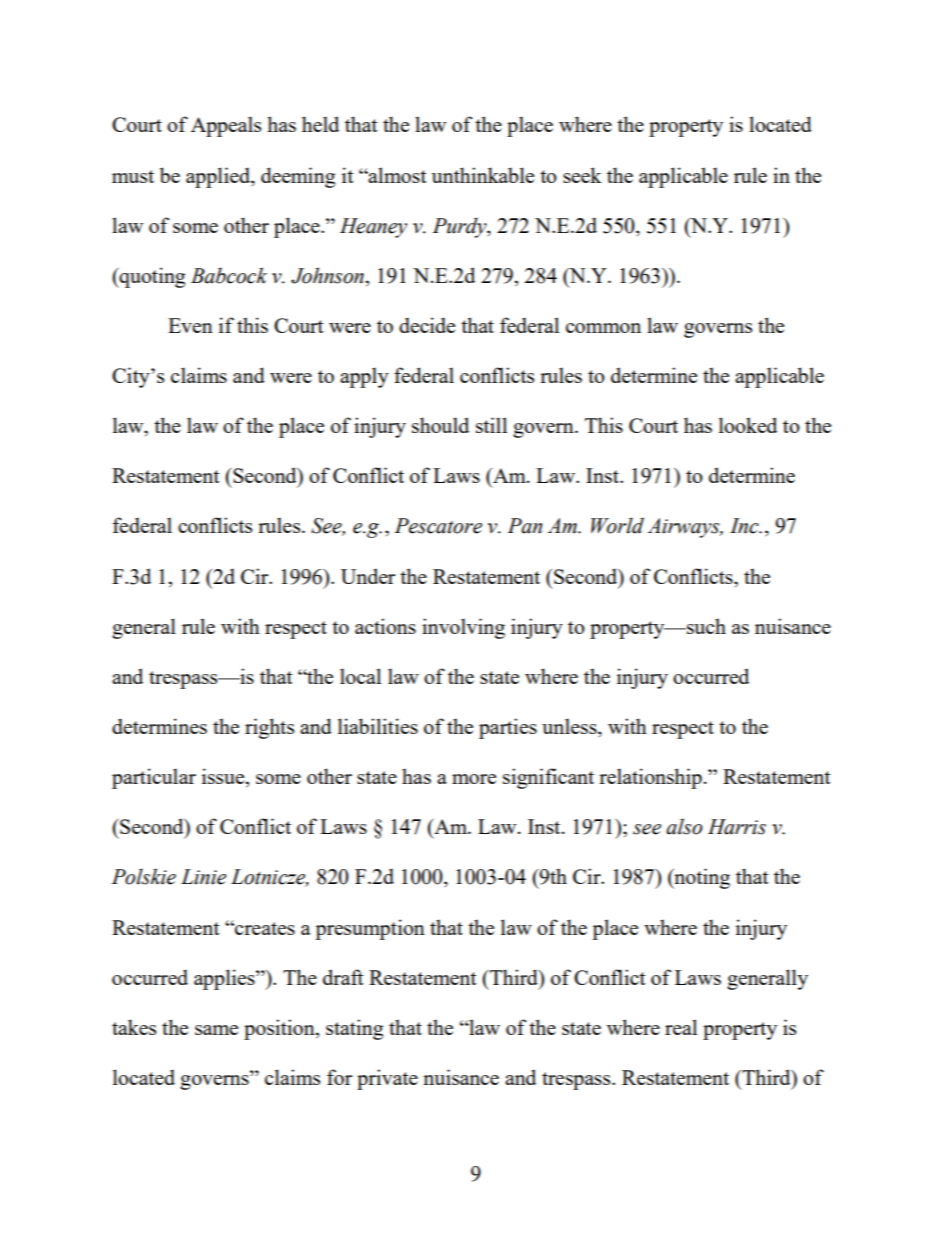 Image resolution: width=952 pixels, height=1233 pixels. What do you see at coordinates (650, 778) in the screenshot?
I see `relationship` at bounding box center [650, 778].
